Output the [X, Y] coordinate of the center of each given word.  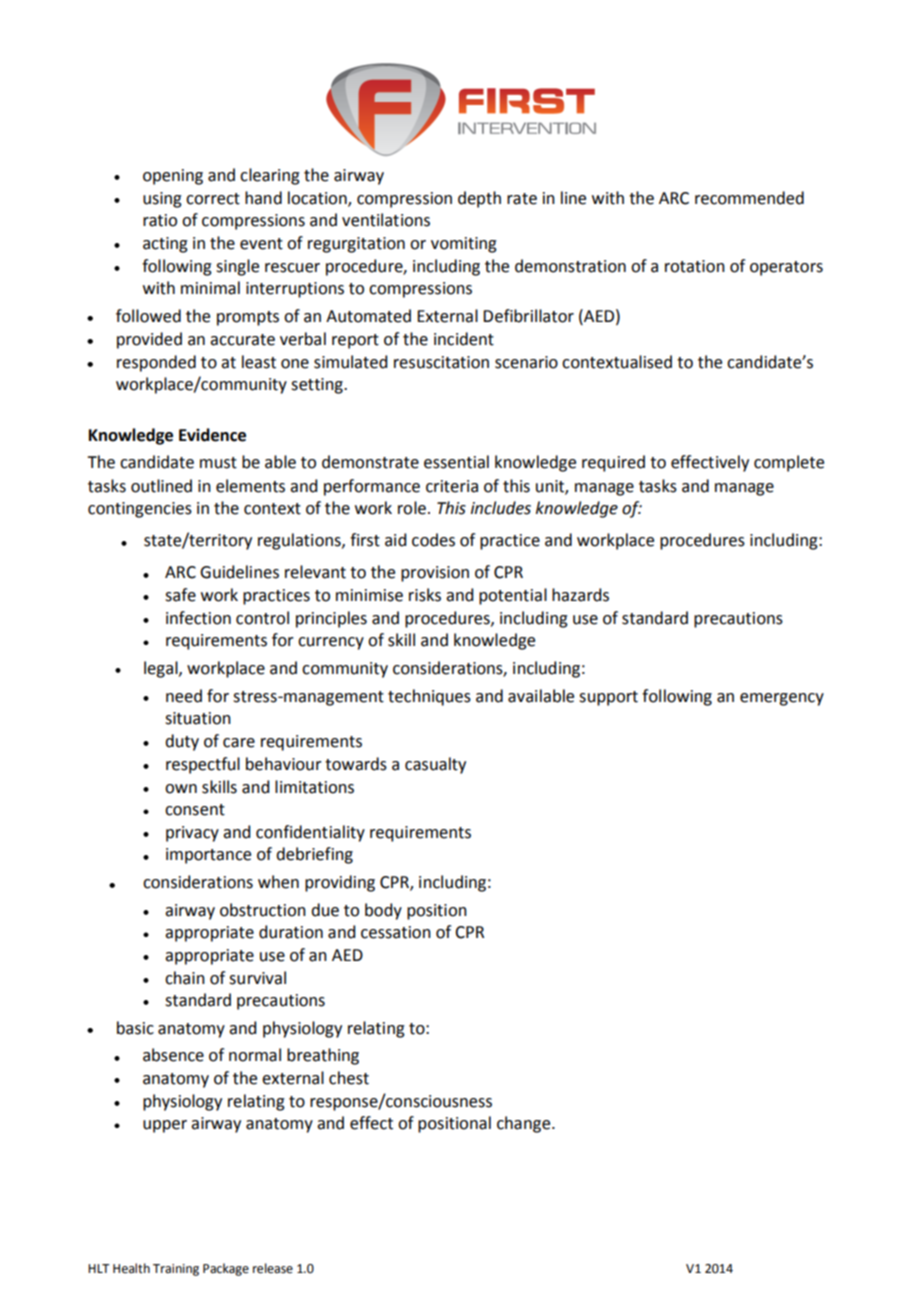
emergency [782, 699]
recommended [749, 198]
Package [226, 1269]
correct [213, 199]
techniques [429, 697]
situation [198, 718]
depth [479, 199]
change [525, 1124]
